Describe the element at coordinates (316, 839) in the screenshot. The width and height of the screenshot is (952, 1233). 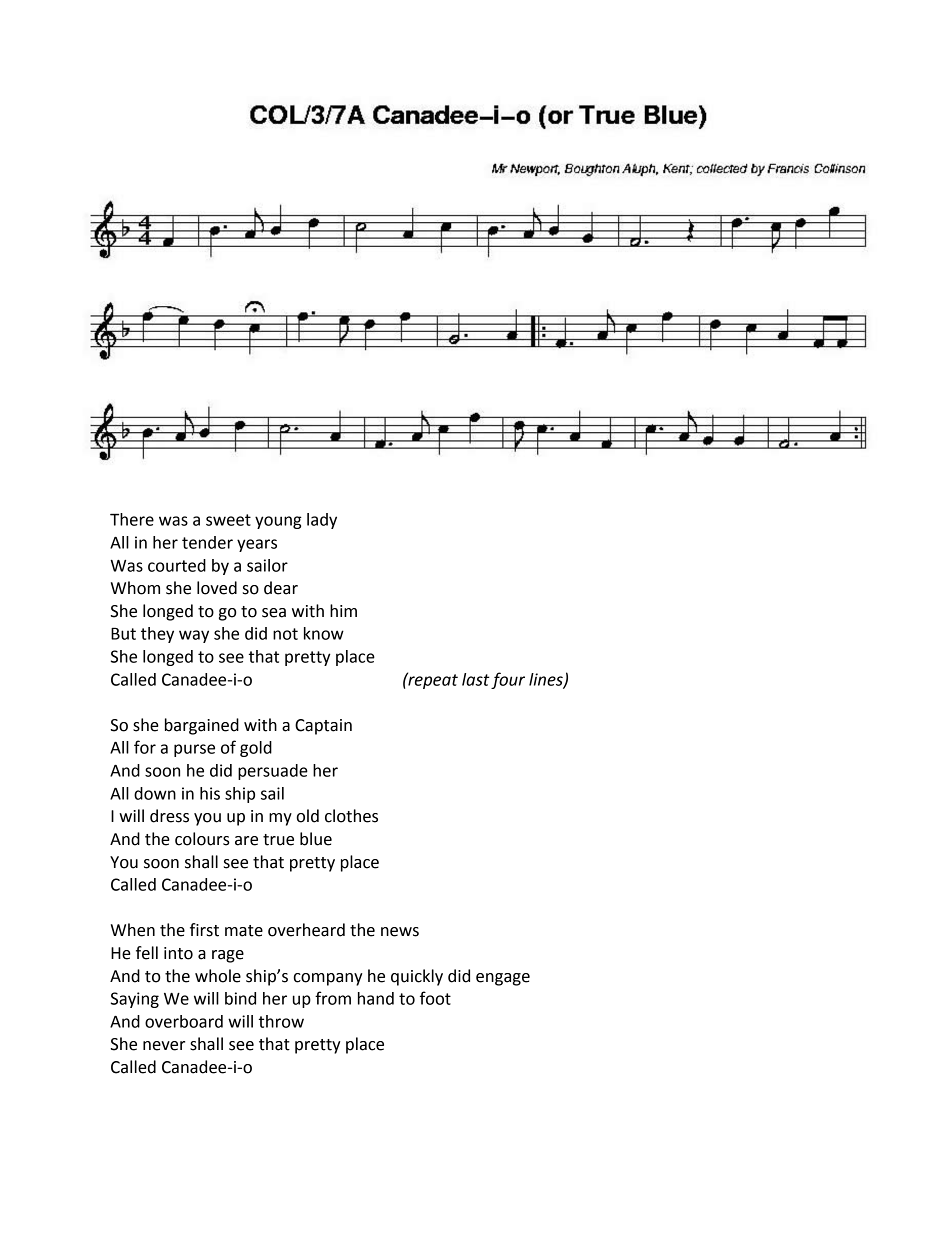
I see `blue` at that location.
